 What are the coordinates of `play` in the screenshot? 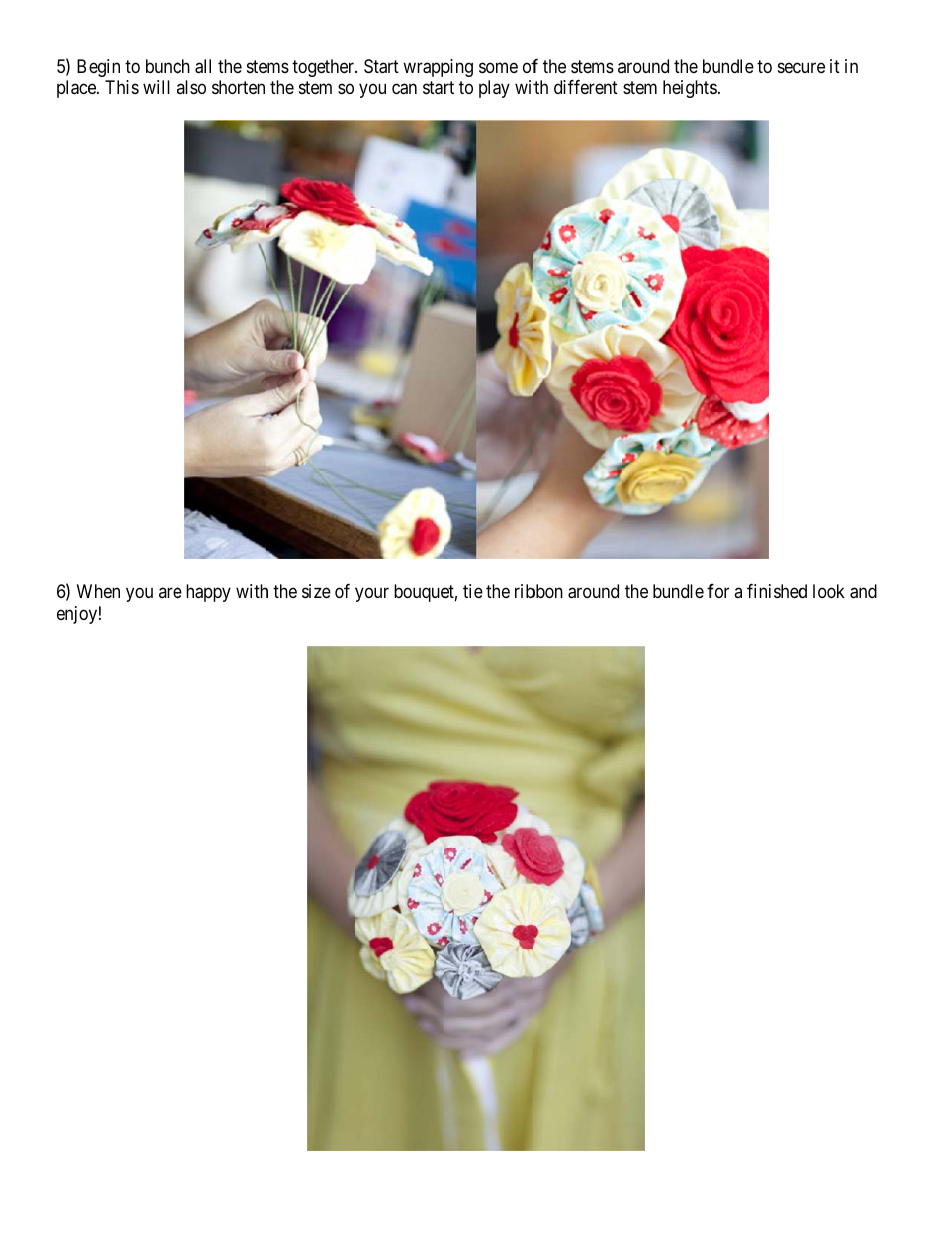 It's located at (494, 89).
